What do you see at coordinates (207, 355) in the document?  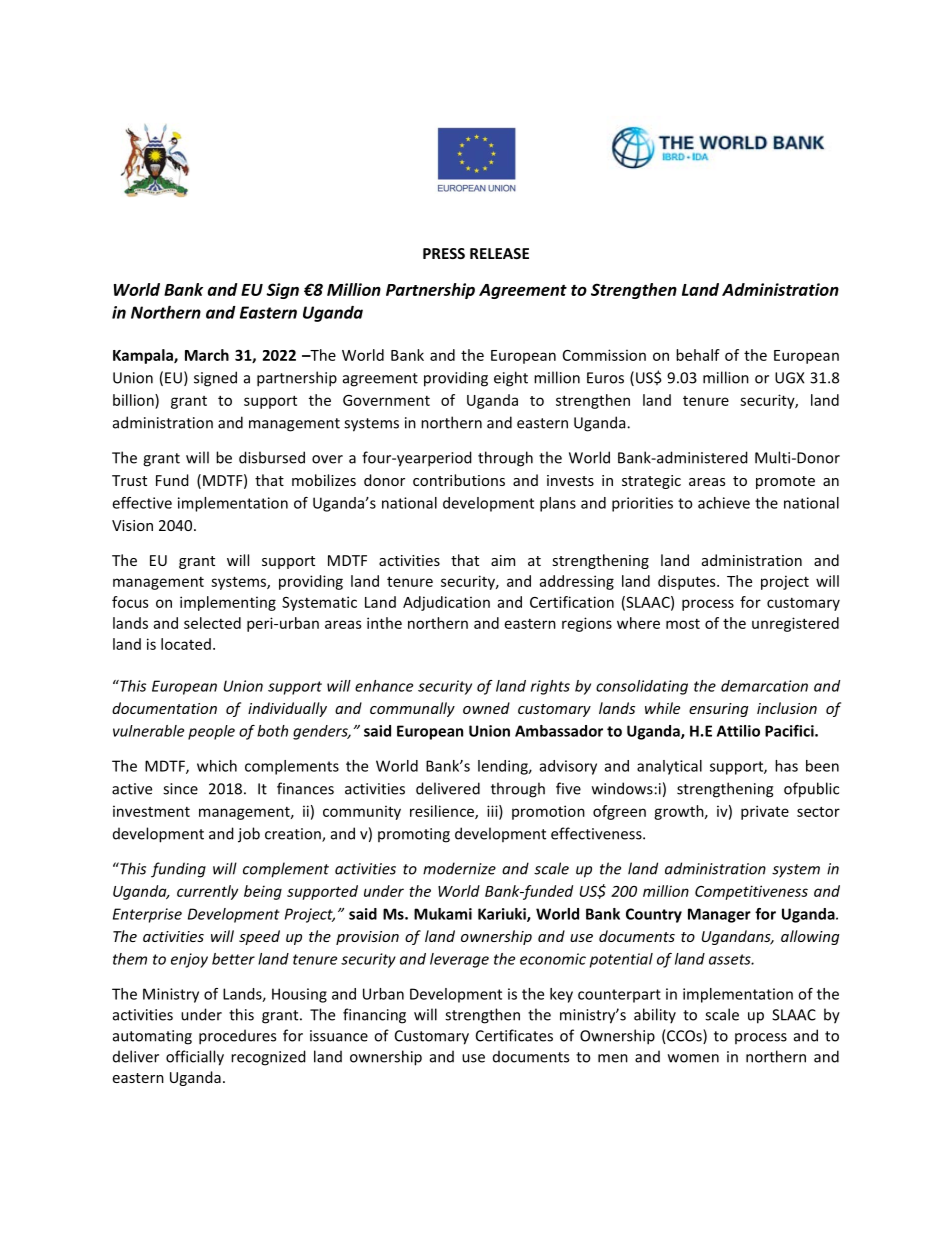 I see `March` at bounding box center [207, 355].
